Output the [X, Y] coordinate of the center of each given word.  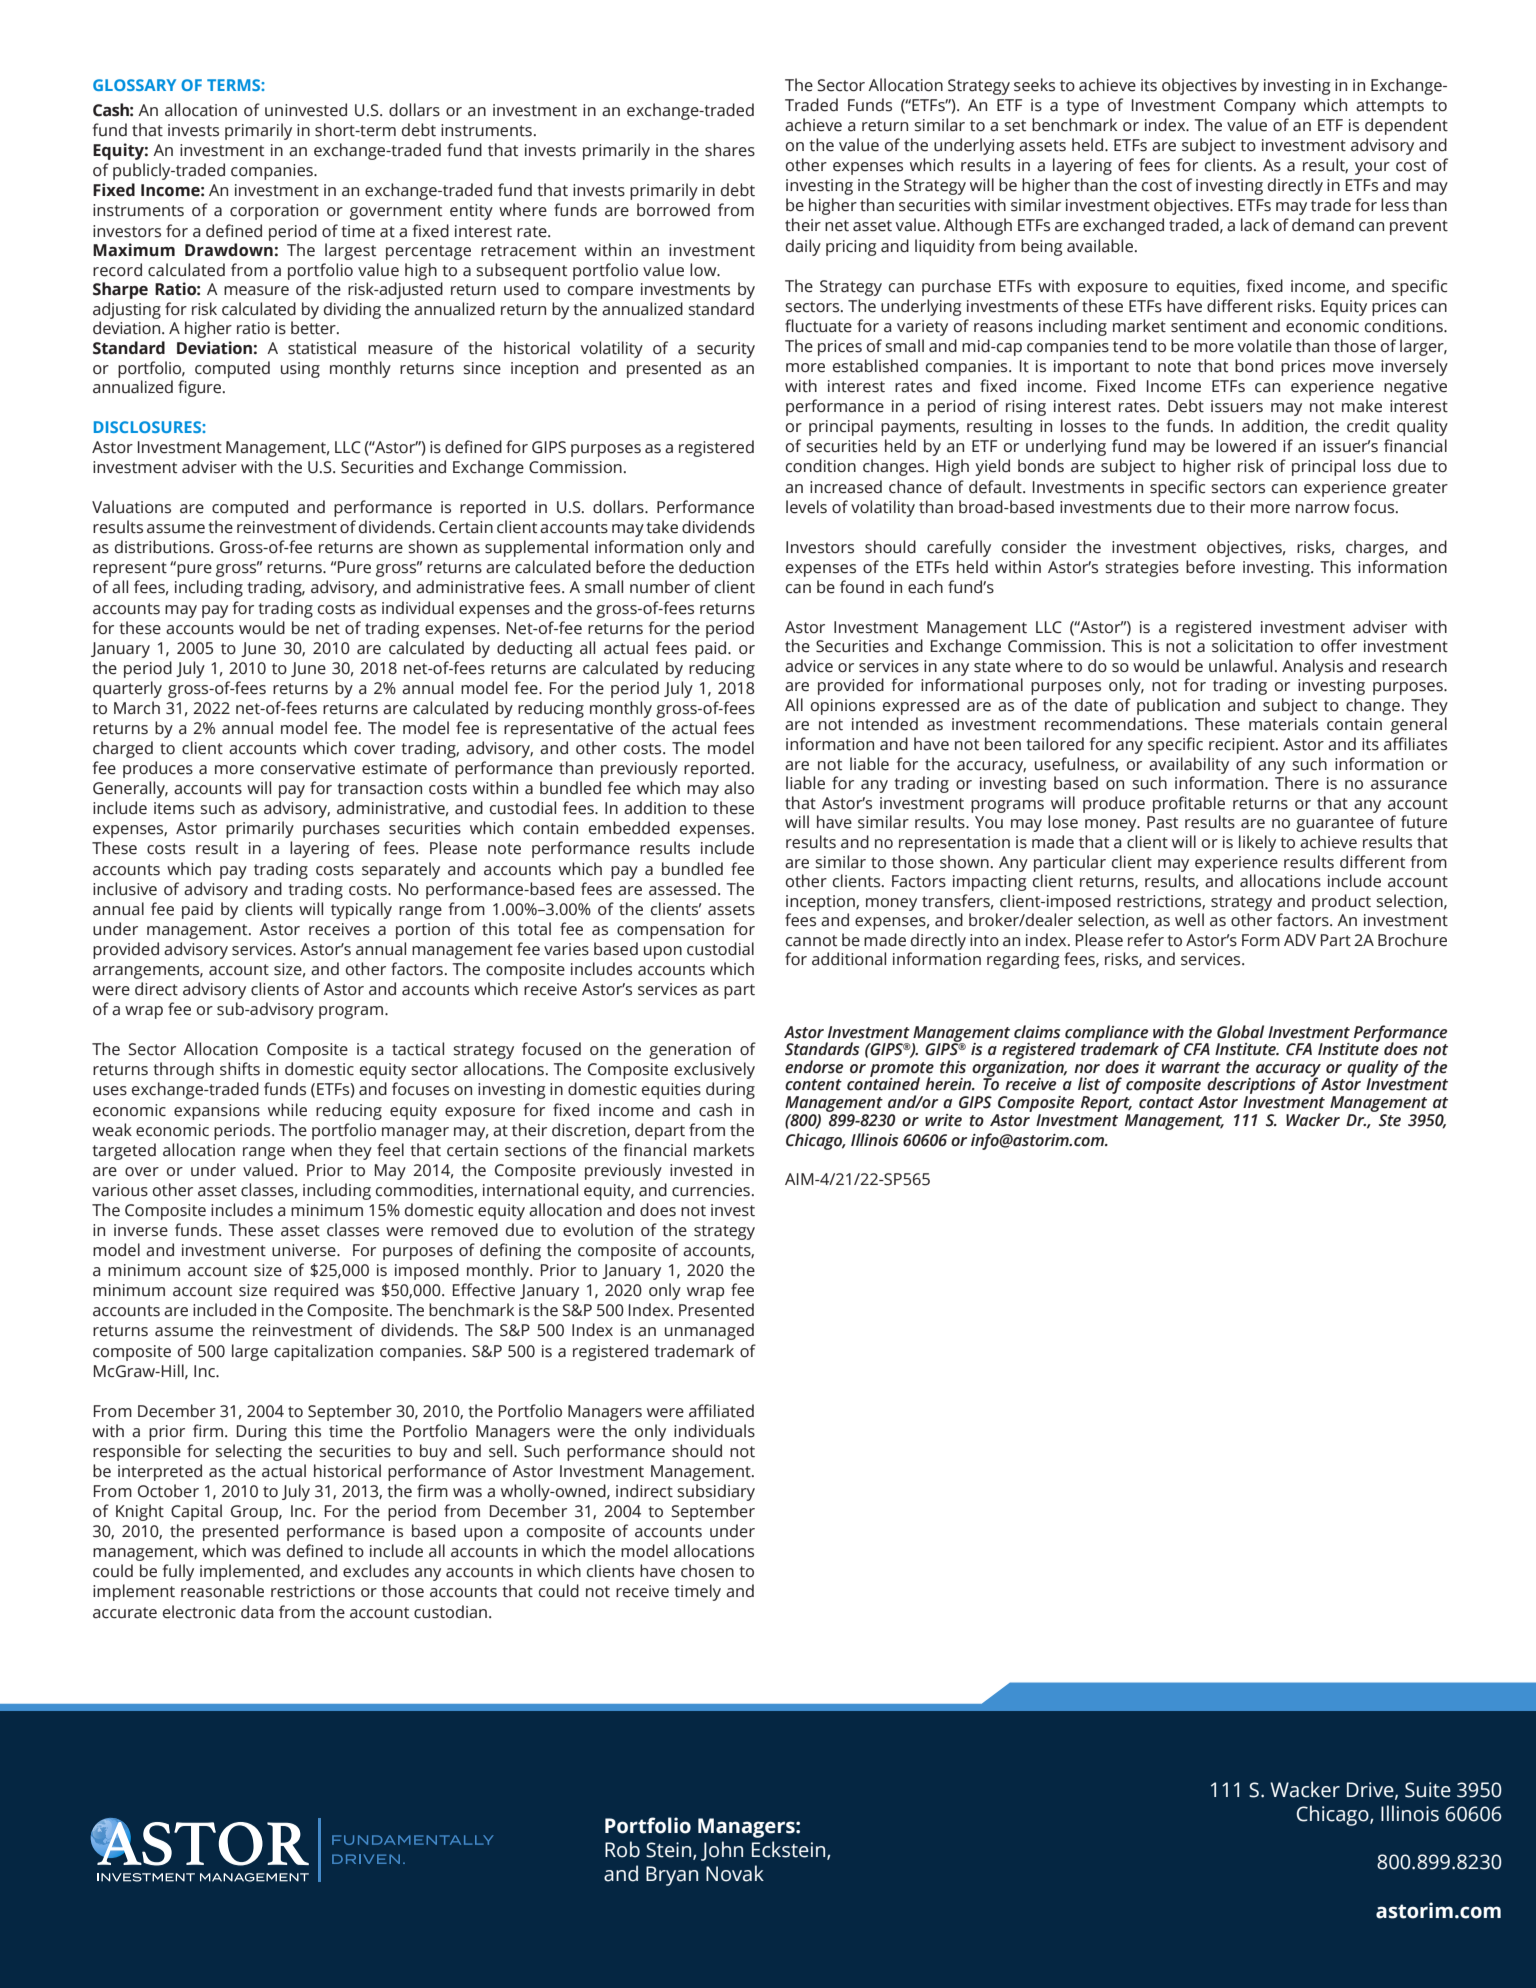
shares [730, 150]
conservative [308, 768]
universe [305, 1250]
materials [1283, 724]
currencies [711, 1190]
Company [1260, 107]
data [257, 1612]
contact [1166, 1103]
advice [809, 666]
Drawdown [229, 250]
